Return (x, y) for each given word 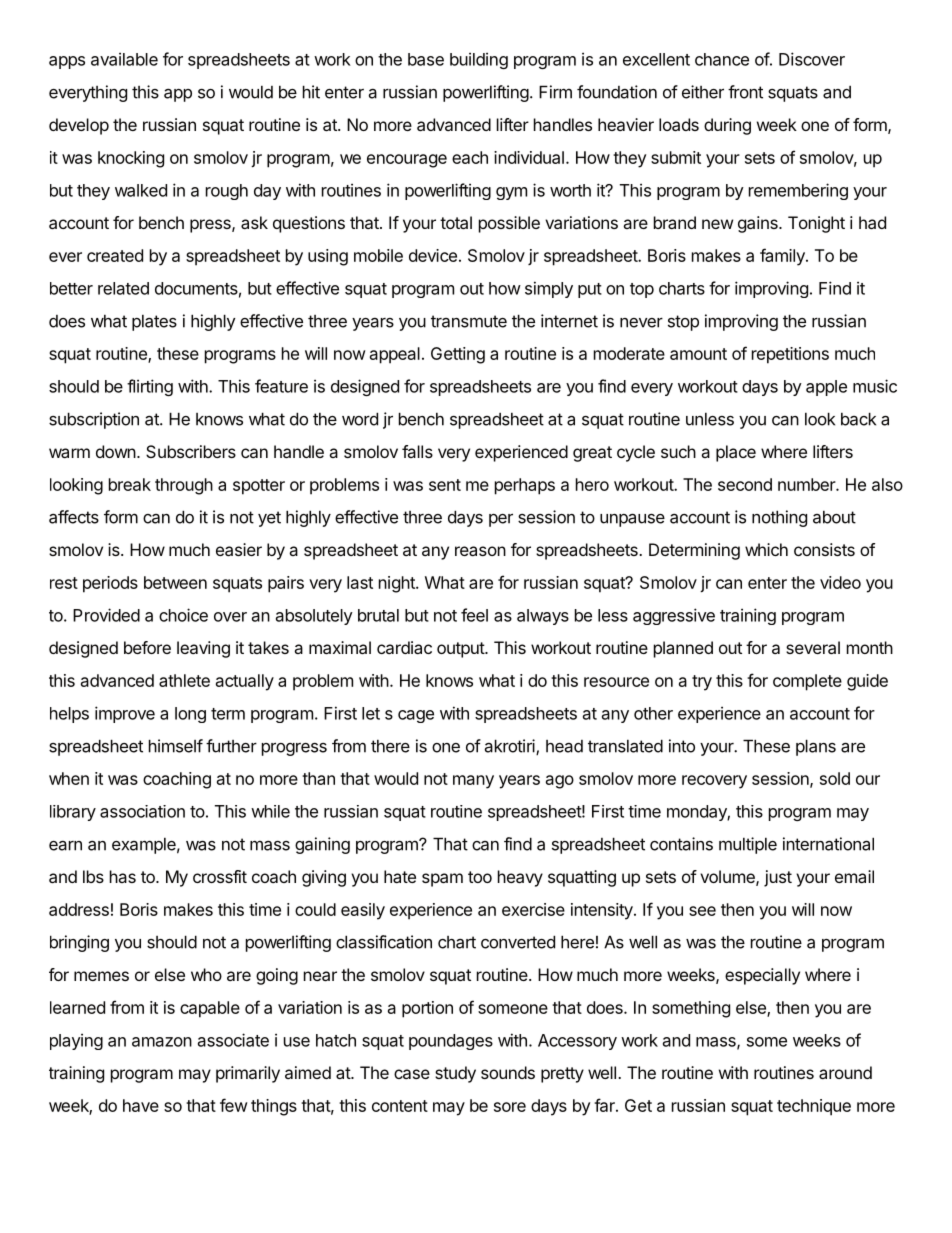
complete (807, 682)
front (745, 92)
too (480, 877)
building (479, 60)
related (123, 288)
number (807, 484)
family (783, 257)
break (130, 484)
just (778, 878)
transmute (469, 321)
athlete (184, 680)
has (123, 876)
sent (445, 485)
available (124, 59)
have (141, 1105)
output (461, 650)
